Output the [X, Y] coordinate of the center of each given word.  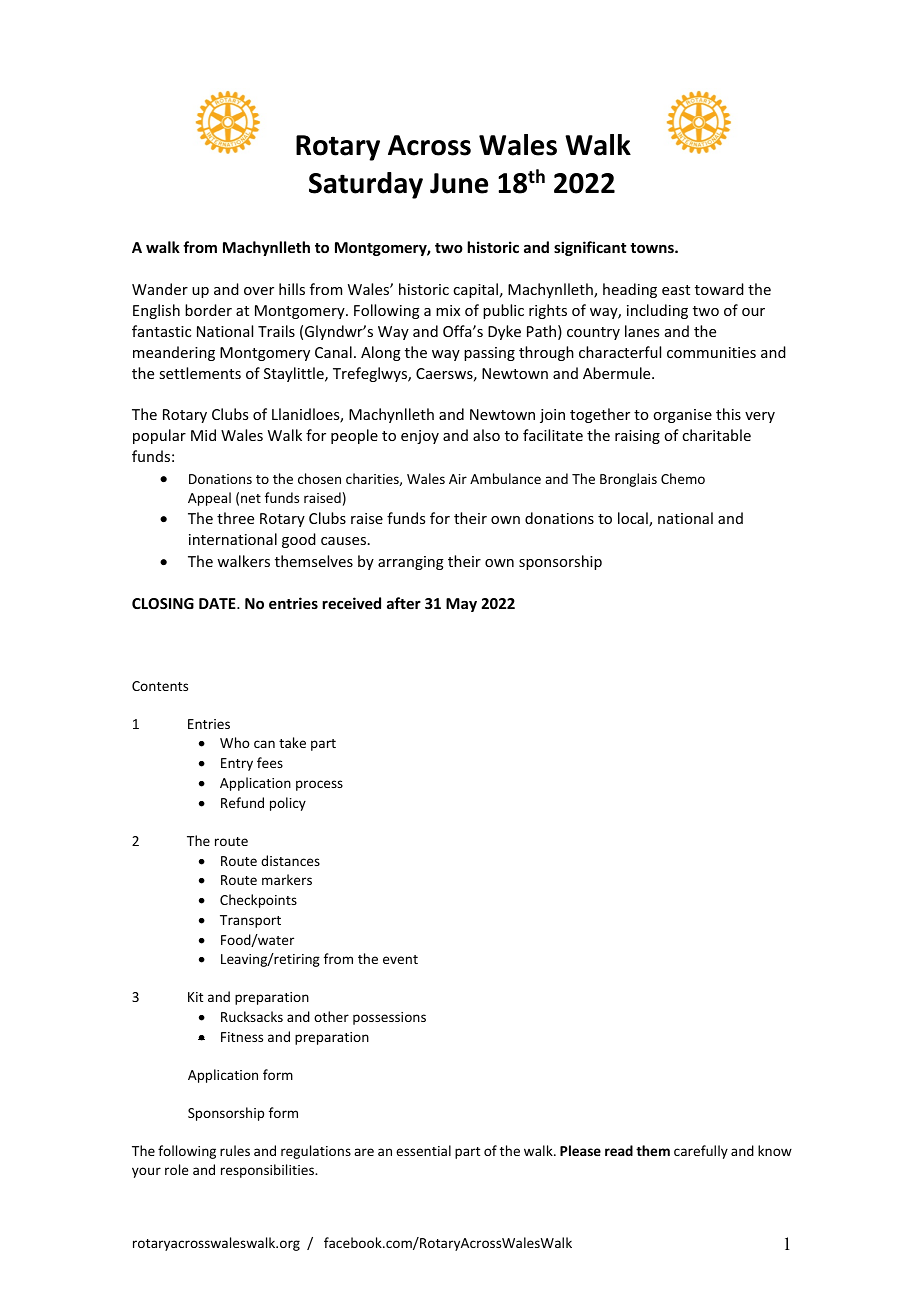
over [259, 291]
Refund [242, 802]
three [235, 518]
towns [653, 248]
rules [235, 1150]
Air [458, 479]
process [319, 785]
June [459, 183]
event [400, 959]
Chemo [683, 478]
